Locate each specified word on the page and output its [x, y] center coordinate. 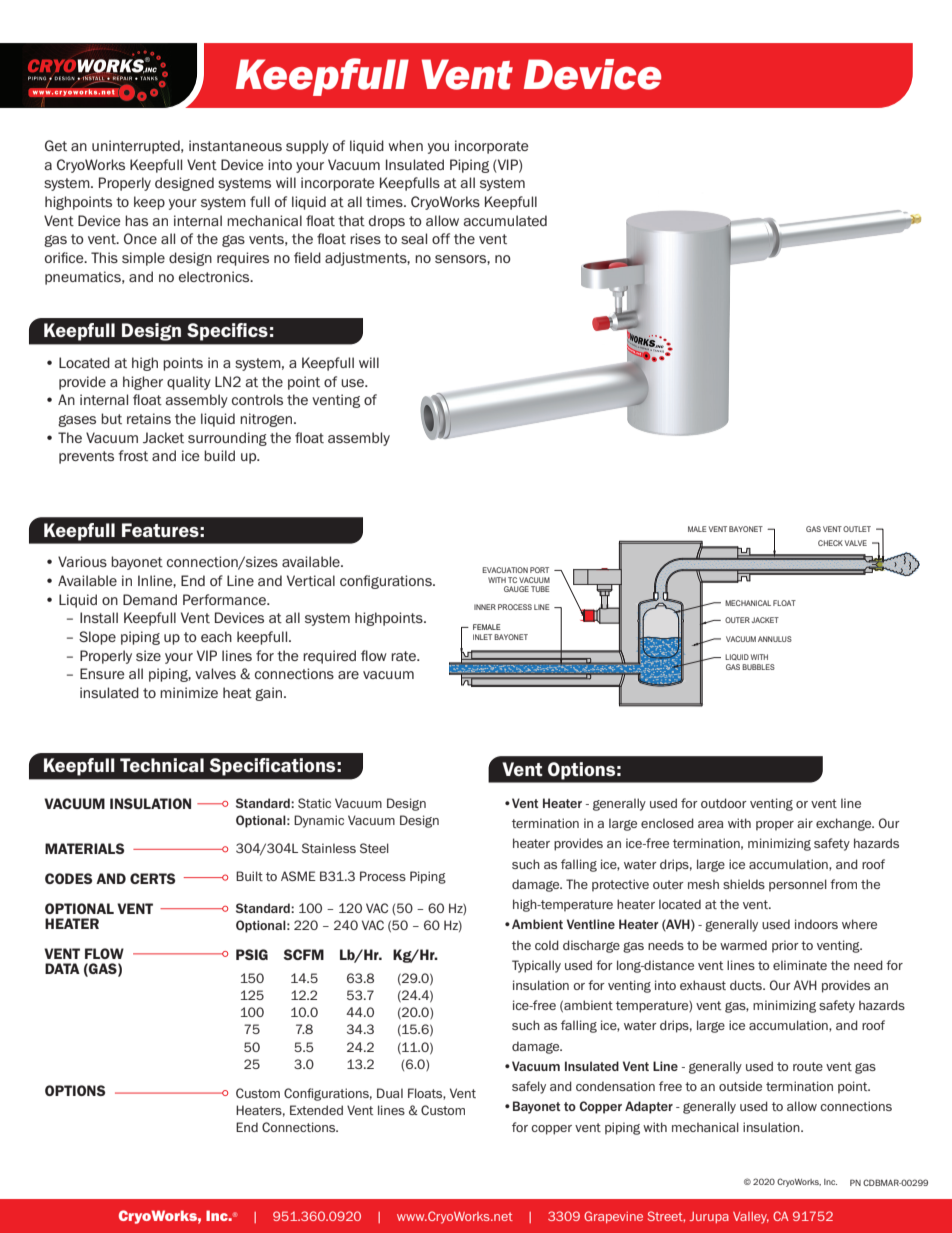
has [136, 220]
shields [744, 884]
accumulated [505, 220]
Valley [751, 1218]
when [405, 145]
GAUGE [516, 589]
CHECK [830, 543]
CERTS [153, 878]
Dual [390, 1093]
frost [133, 455]
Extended [316, 1110]
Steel [374, 848]
